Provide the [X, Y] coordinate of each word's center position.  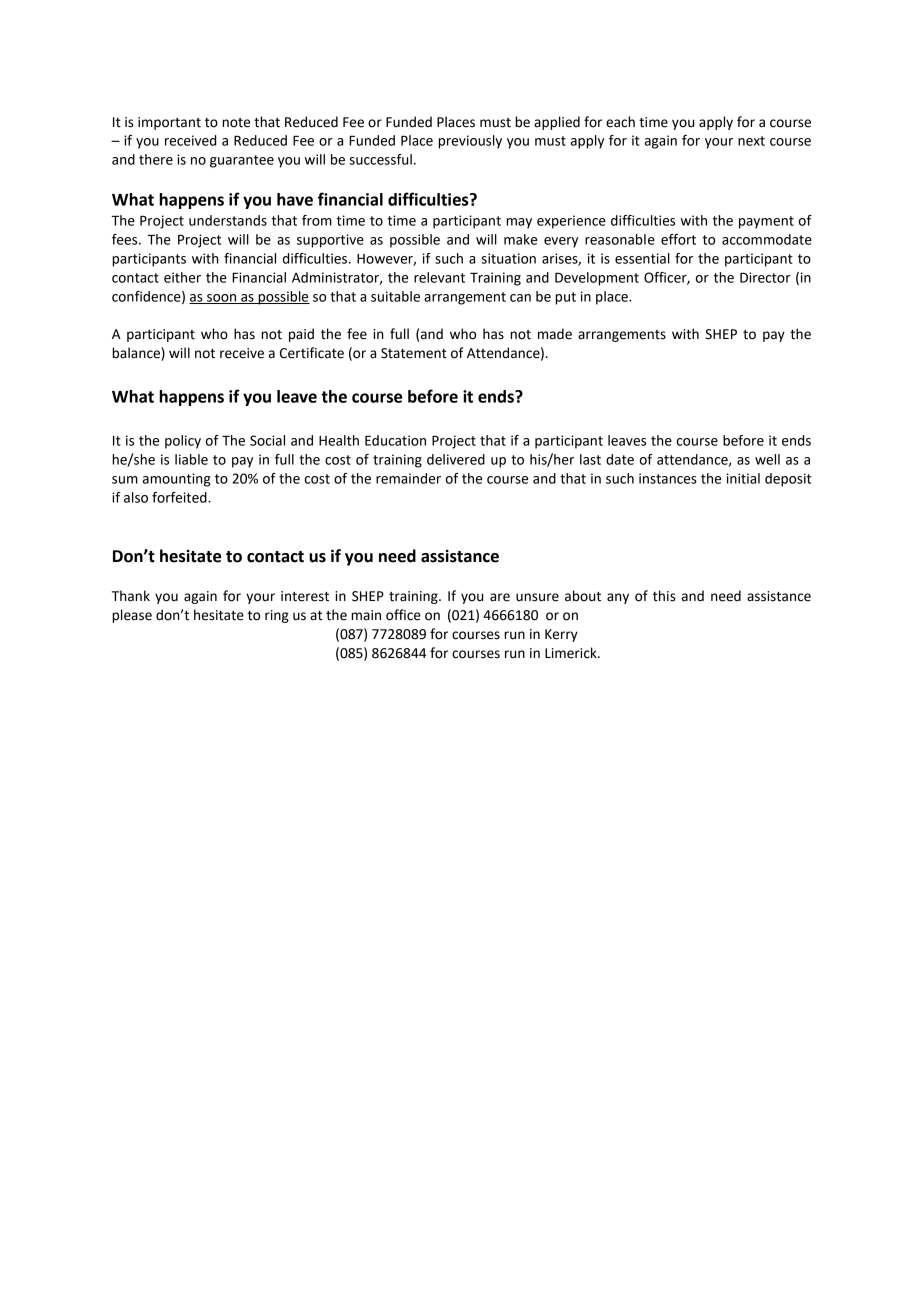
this [664, 596]
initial [743, 478]
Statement [414, 353]
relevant [439, 277]
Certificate [312, 353]
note [236, 123]
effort [678, 239]
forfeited [180, 497]
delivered [456, 459]
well [767, 459]
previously [470, 142]
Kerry [561, 635]
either [182, 277]
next [751, 141]
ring [277, 616]
